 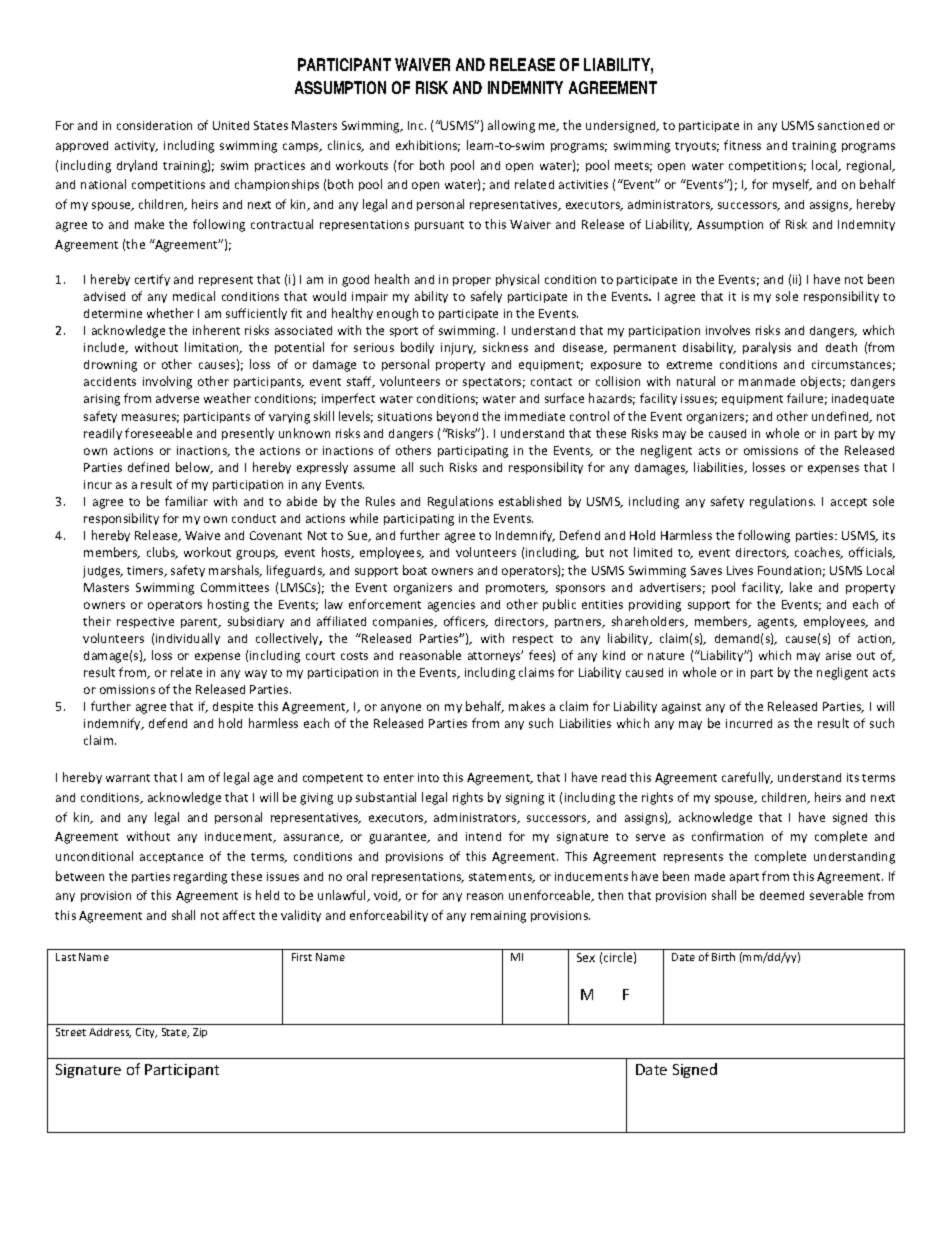 I want to click on City, so click(x=146, y=1033).
